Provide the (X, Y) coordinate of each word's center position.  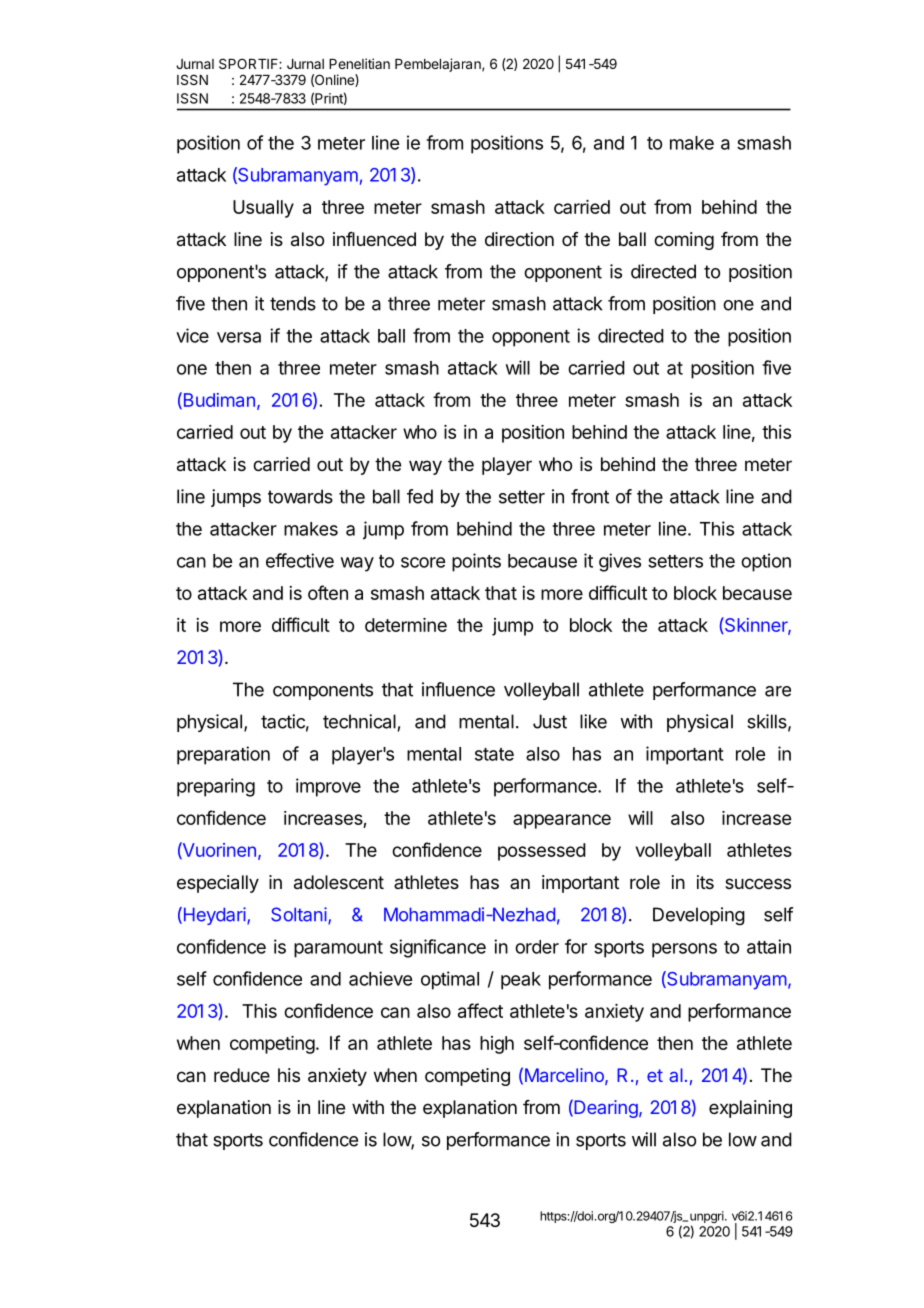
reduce (242, 1075)
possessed (542, 852)
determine (406, 625)
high (497, 1045)
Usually (263, 209)
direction (519, 239)
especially (218, 884)
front (590, 496)
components (323, 691)
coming (684, 241)
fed (420, 496)
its (705, 882)
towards (300, 496)
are (778, 691)
